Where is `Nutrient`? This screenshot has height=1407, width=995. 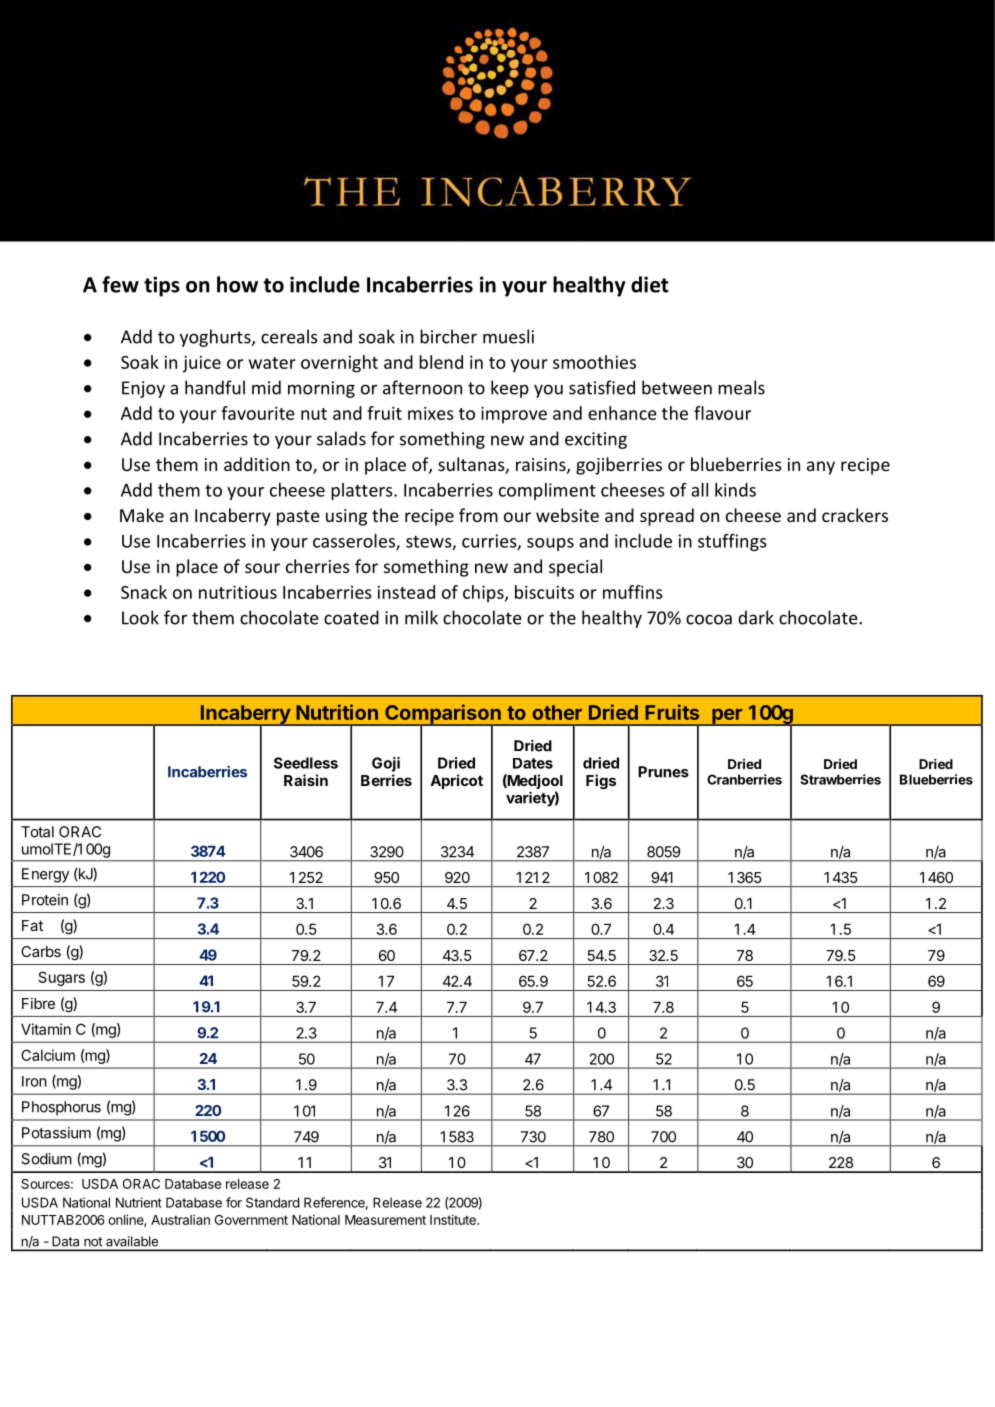
Nutrient is located at coordinates (139, 1202).
